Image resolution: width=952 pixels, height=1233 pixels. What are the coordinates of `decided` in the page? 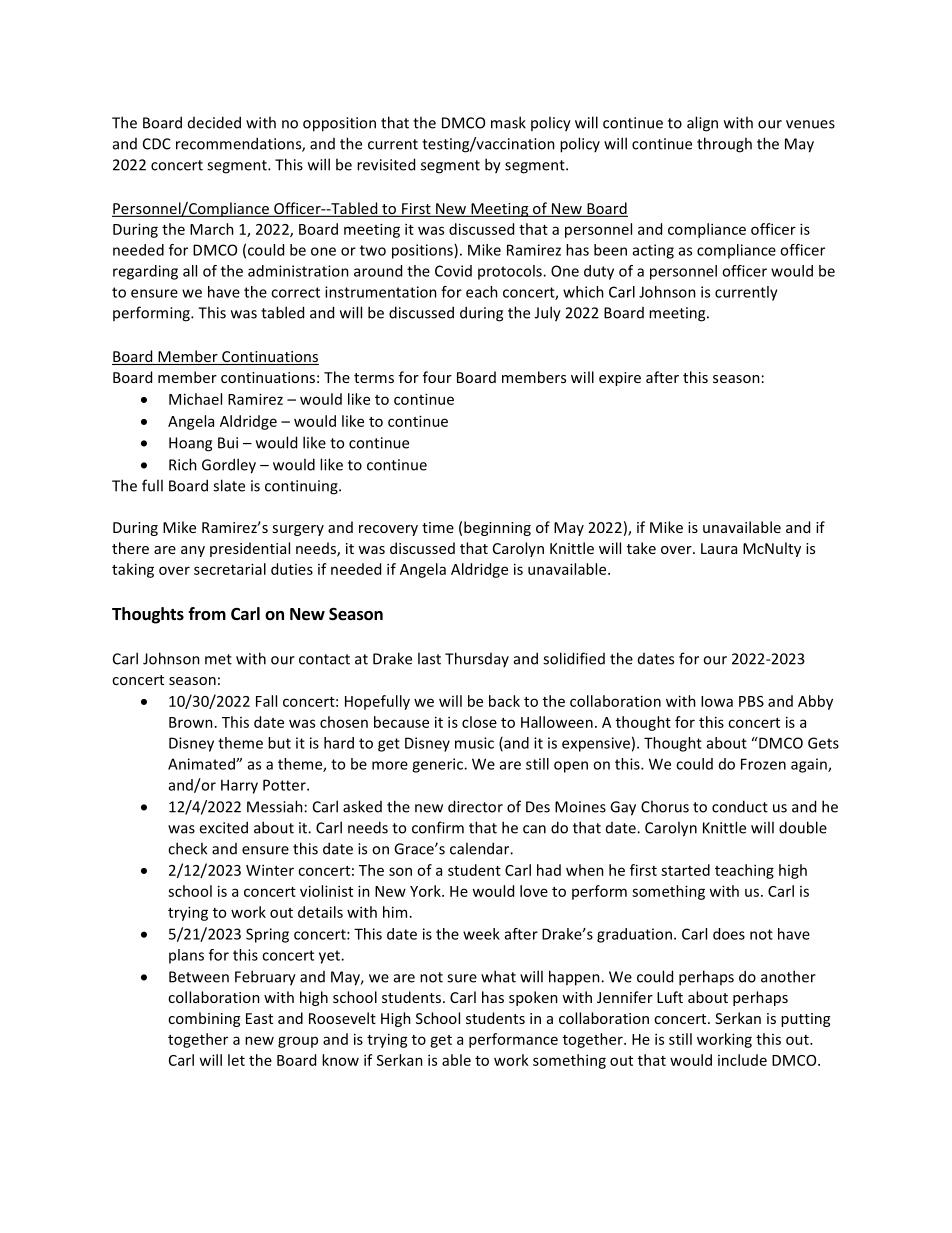 It's located at (214, 122).
